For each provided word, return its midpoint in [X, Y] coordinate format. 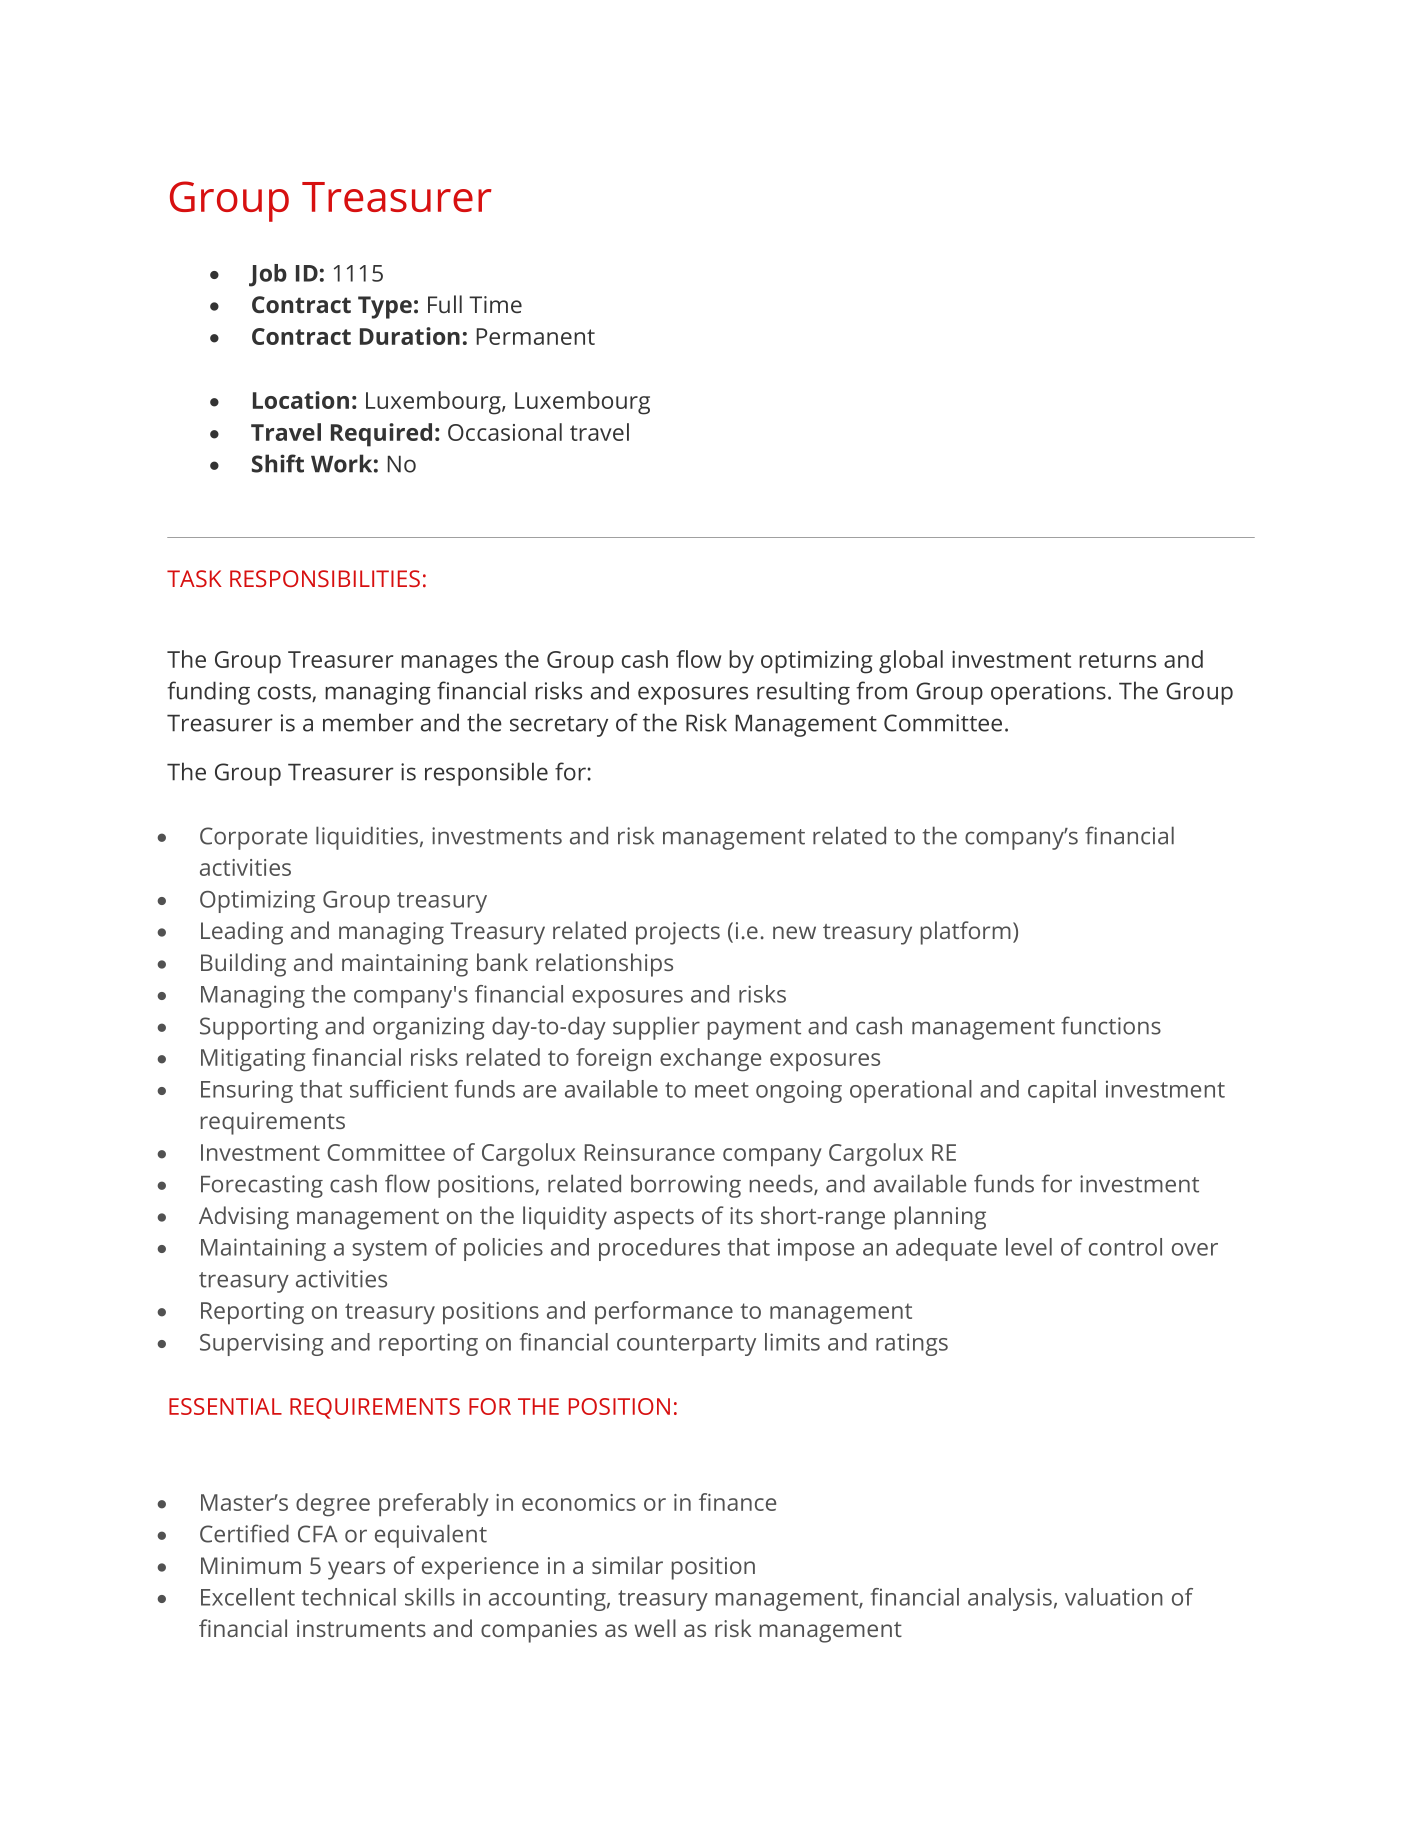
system [390, 1250]
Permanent [536, 336]
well [655, 1628]
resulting [803, 693]
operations [1048, 693]
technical [349, 1597]
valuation [1114, 1597]
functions [1111, 1025]
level [1029, 1247]
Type [385, 307]
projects [678, 933]
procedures [659, 1249]
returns [1117, 660]
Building [243, 965]
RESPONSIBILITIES [325, 578]
